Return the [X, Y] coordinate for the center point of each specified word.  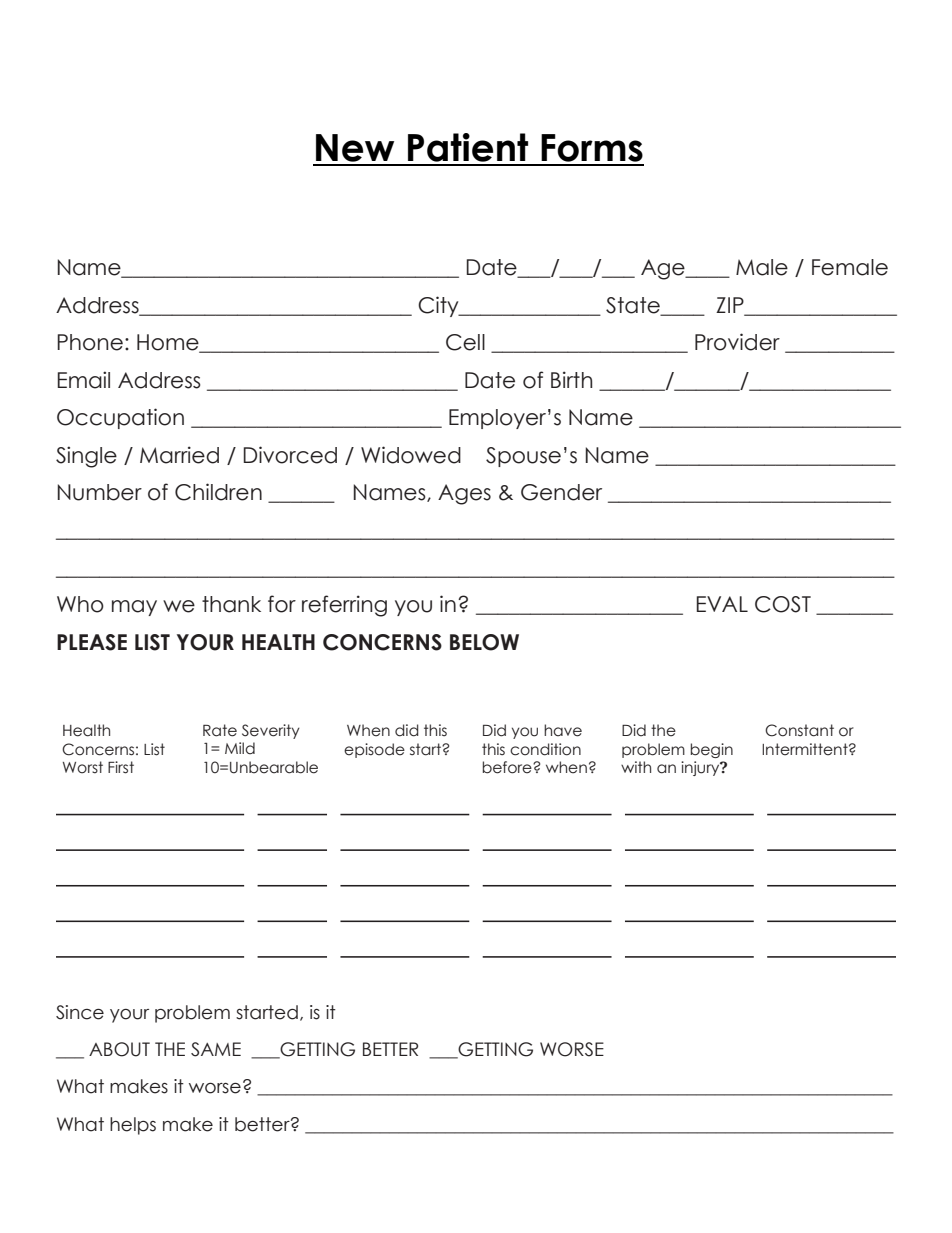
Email [84, 380]
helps [133, 1126]
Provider [737, 342]
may [134, 608]
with [636, 767]
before [508, 767]
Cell [465, 342]
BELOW [484, 642]
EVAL [722, 604]
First [121, 767]
